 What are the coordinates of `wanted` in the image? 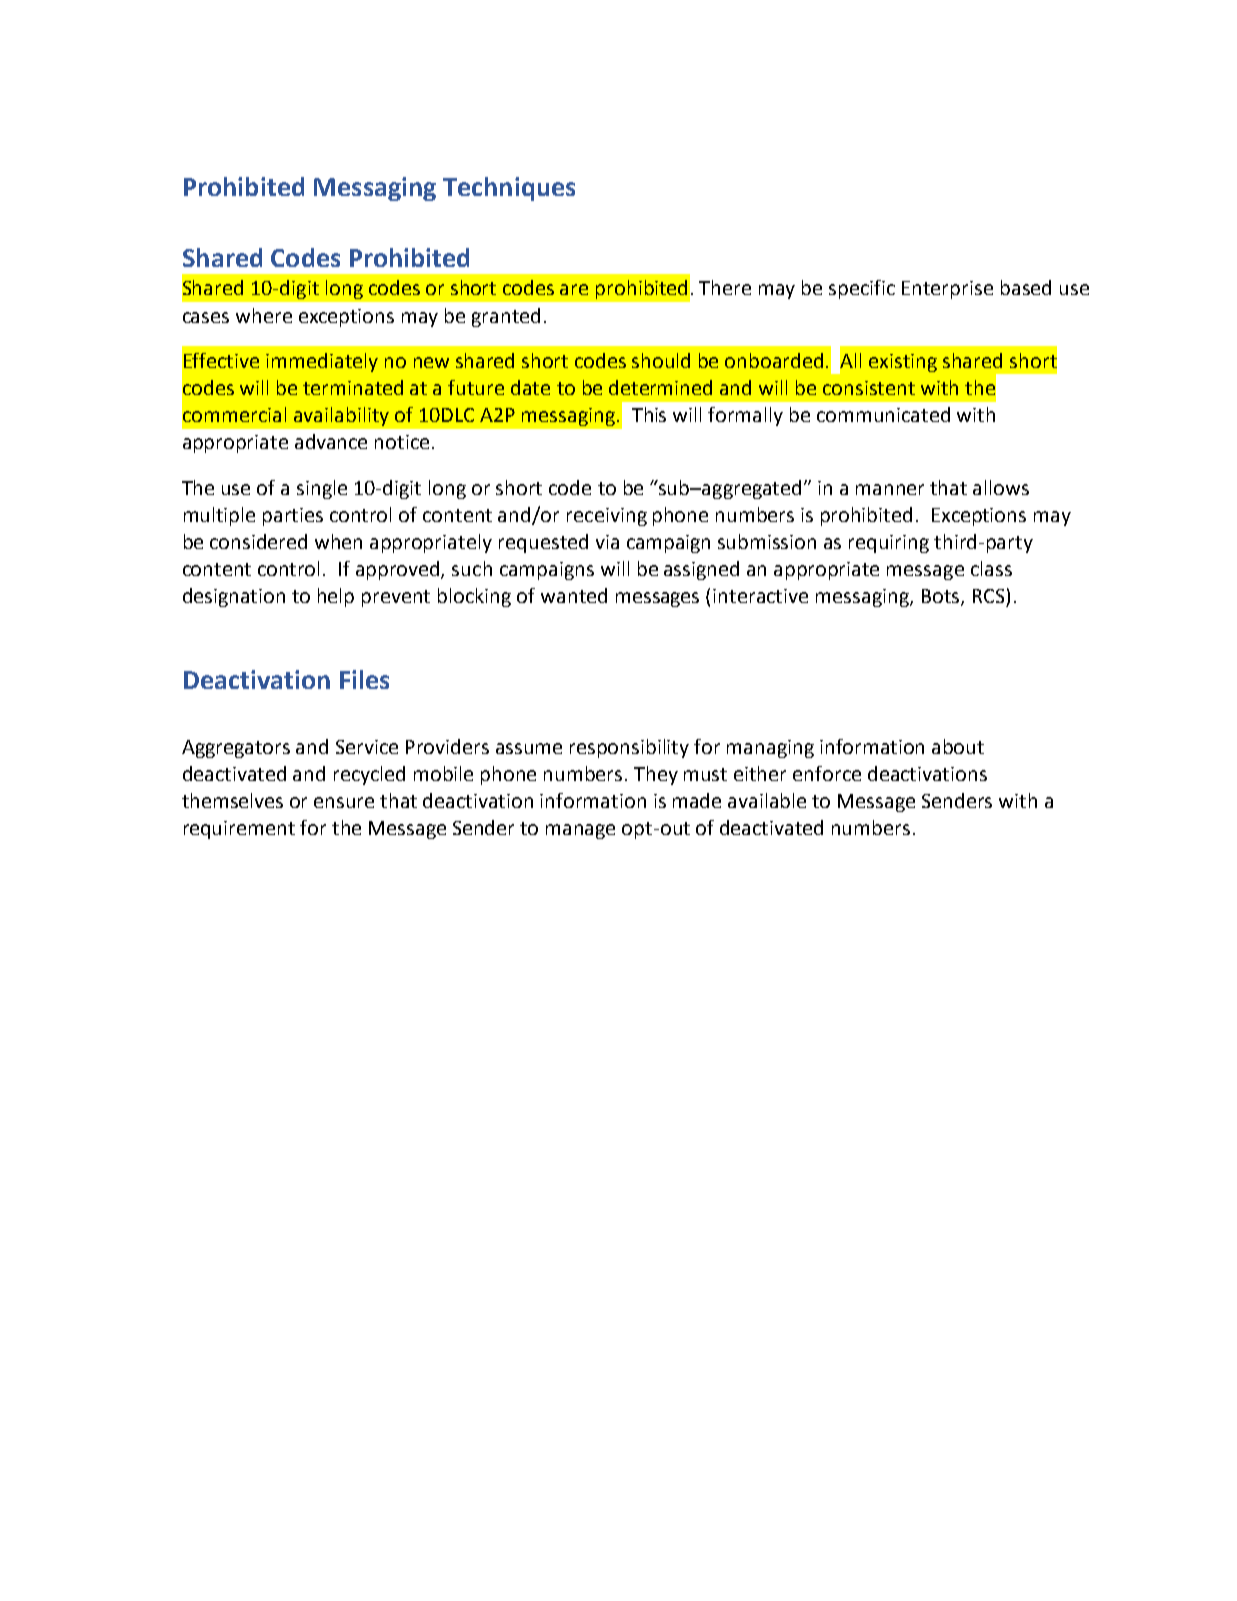 It's located at (574, 595).
